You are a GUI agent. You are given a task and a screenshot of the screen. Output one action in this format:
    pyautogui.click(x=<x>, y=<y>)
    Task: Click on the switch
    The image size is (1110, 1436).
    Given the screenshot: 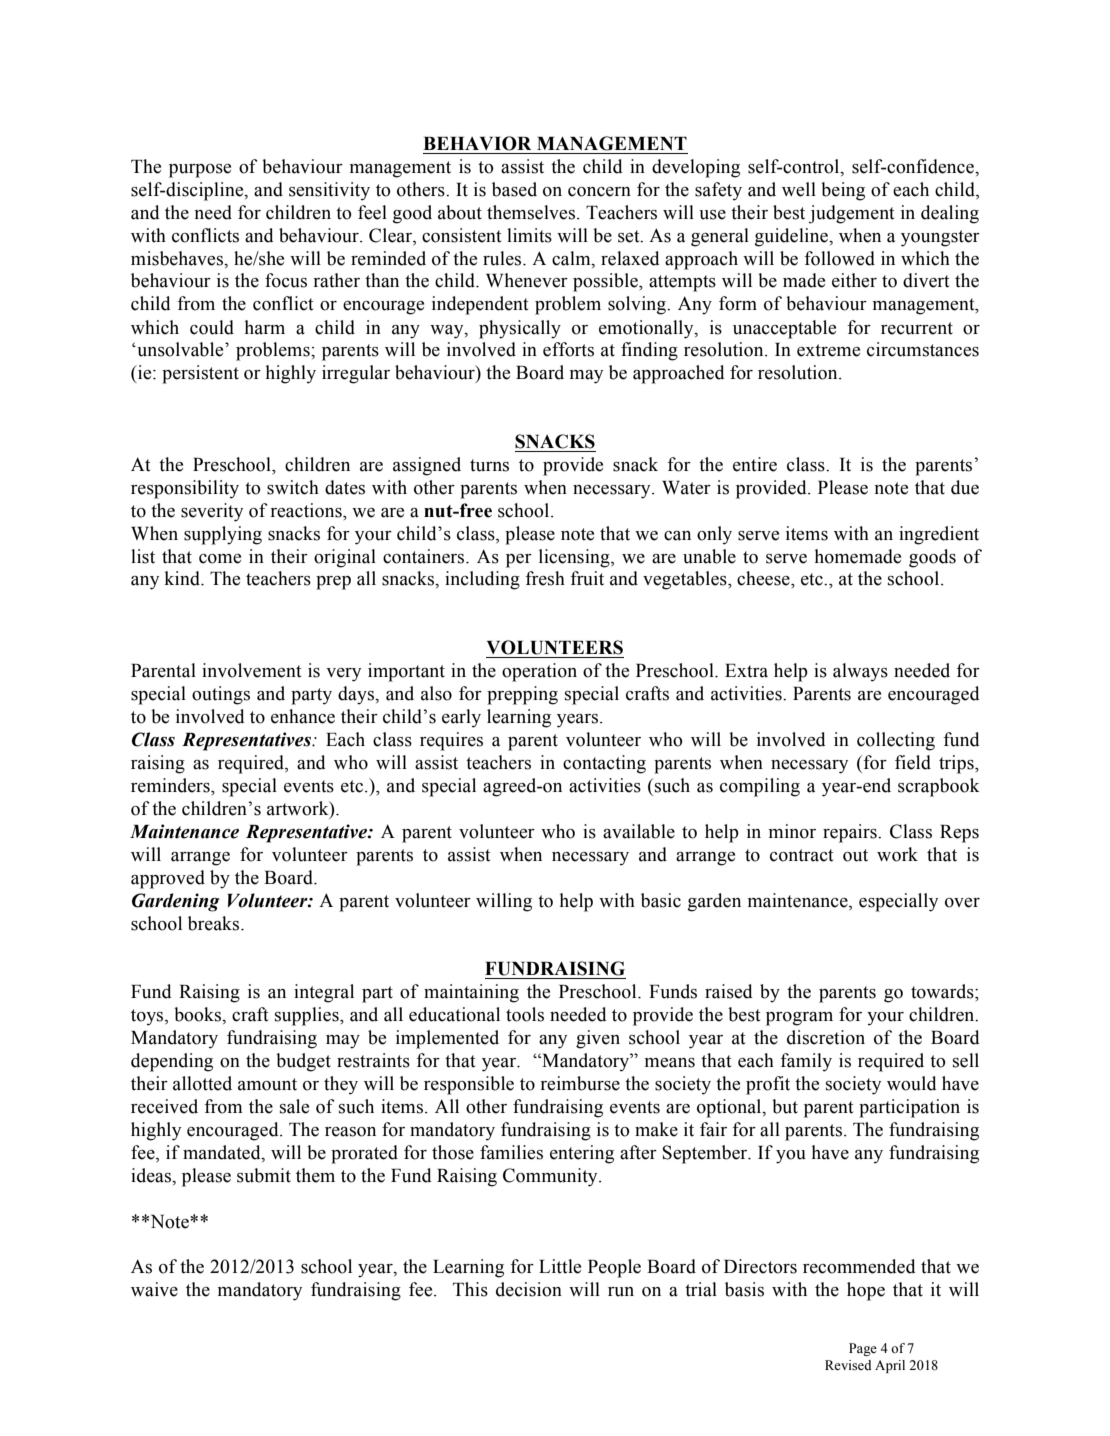 What is the action you would take?
    pyautogui.click(x=293, y=487)
